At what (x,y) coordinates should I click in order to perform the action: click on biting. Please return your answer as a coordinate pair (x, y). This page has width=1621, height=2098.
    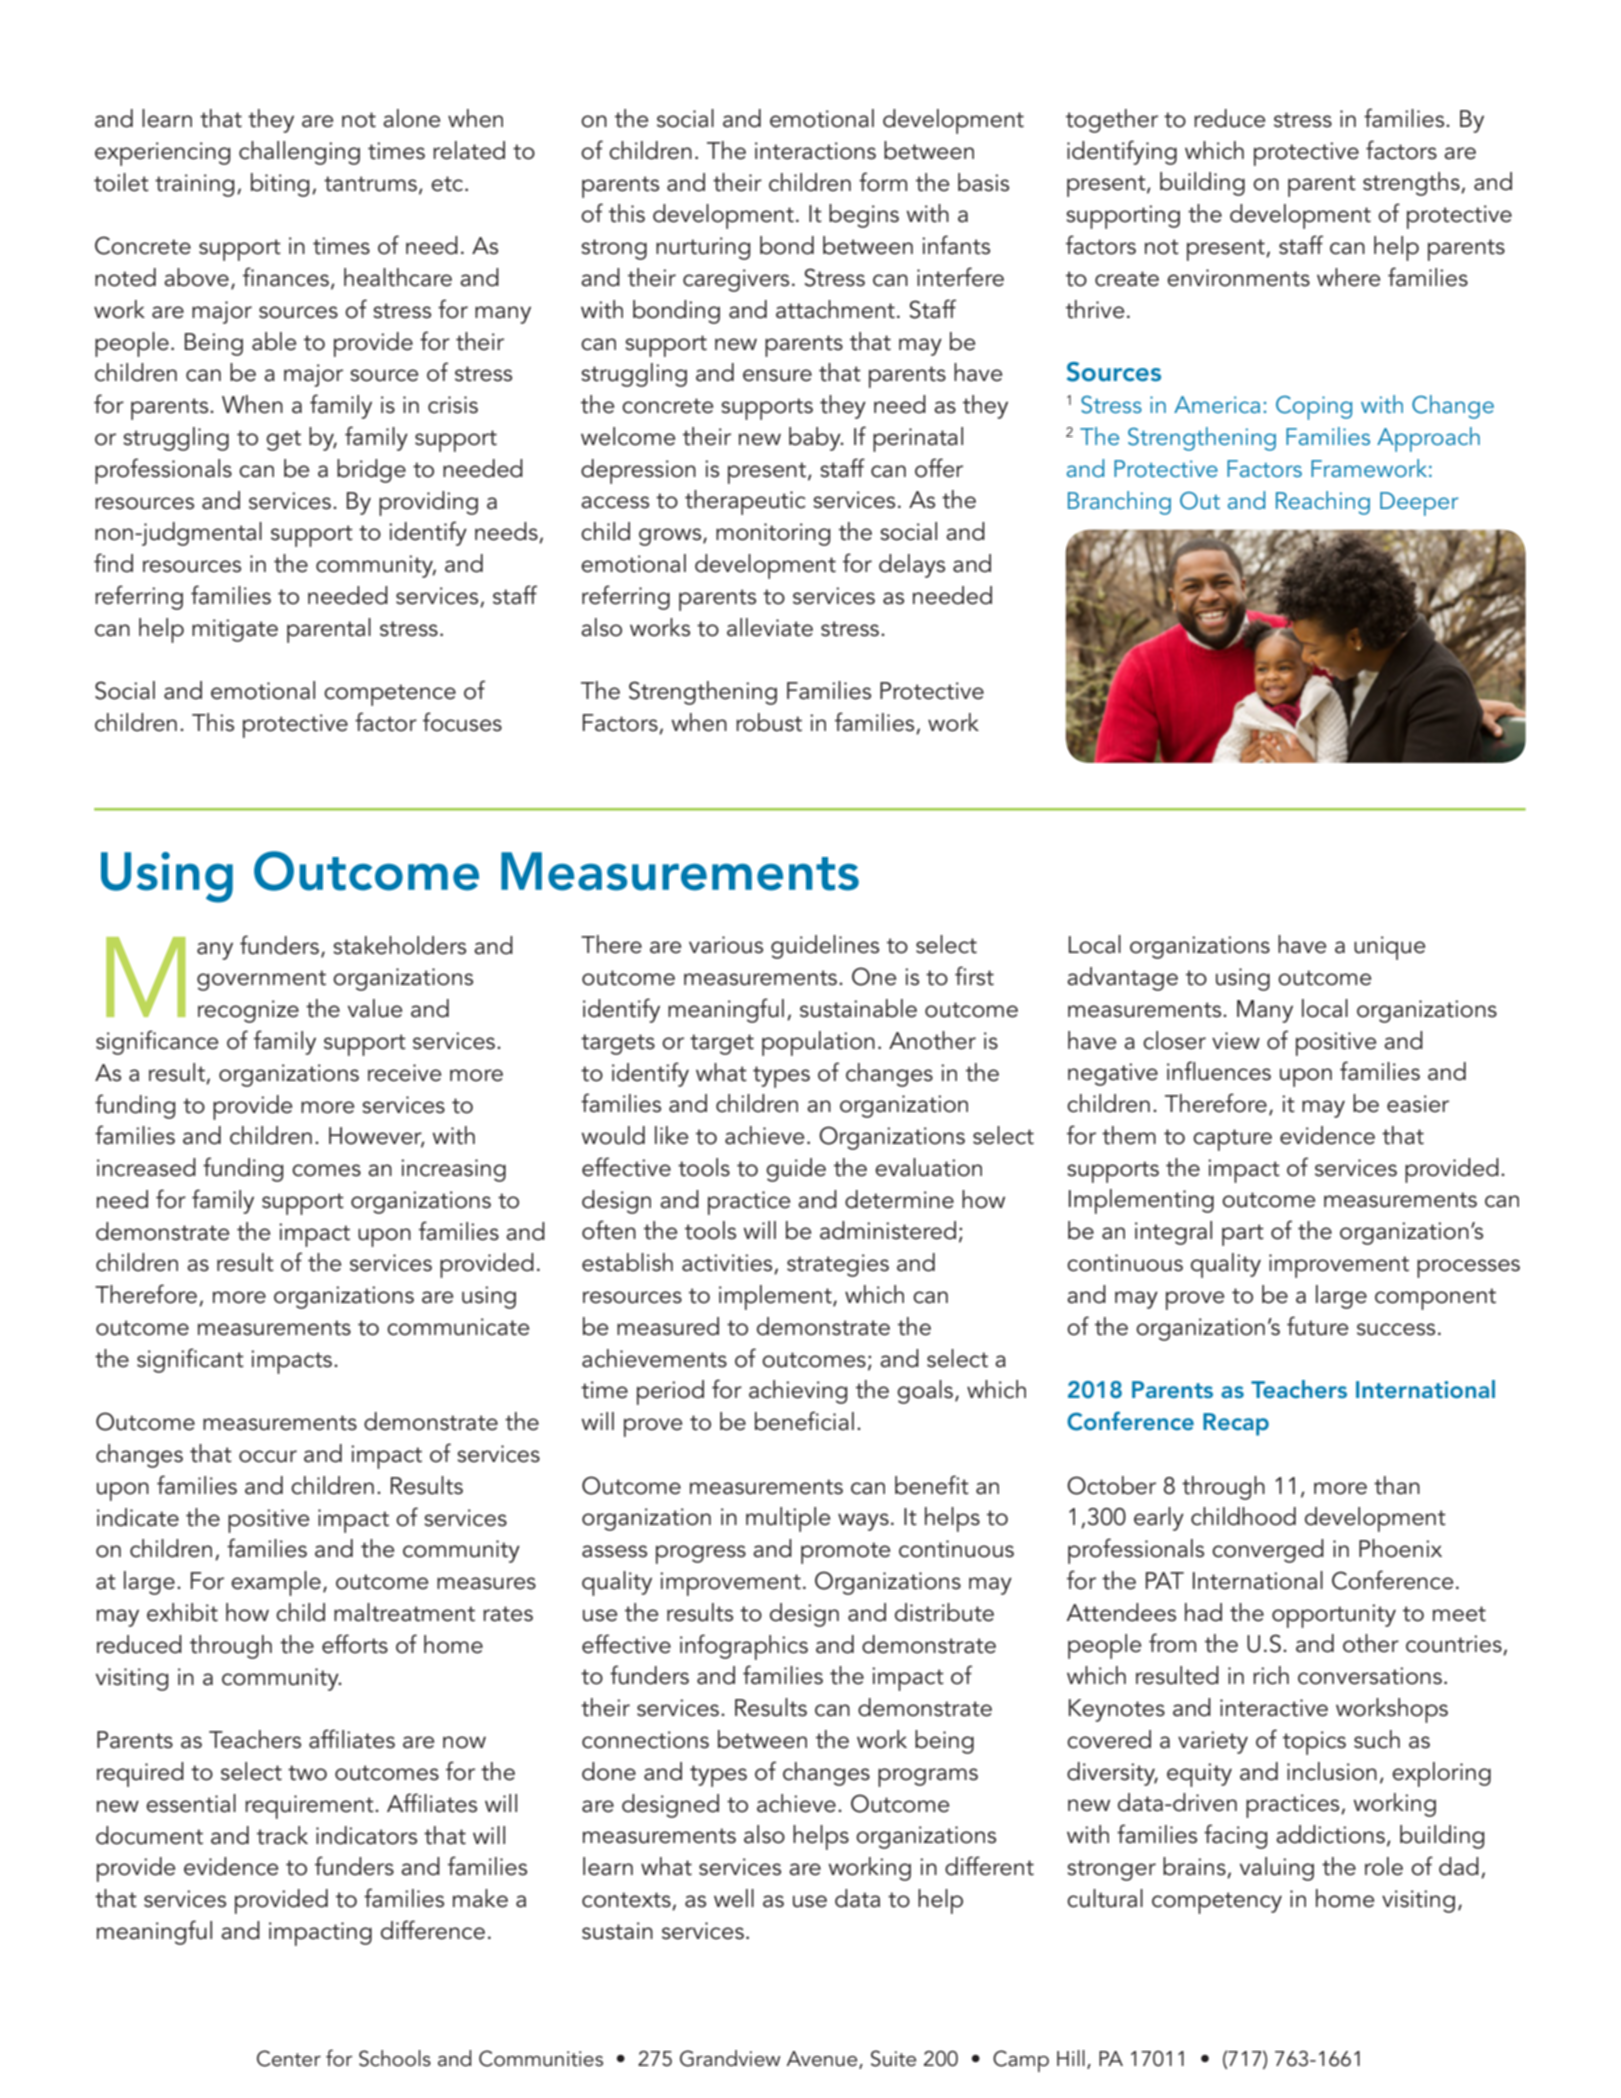
    Looking at the image, I should click on (280, 185).
